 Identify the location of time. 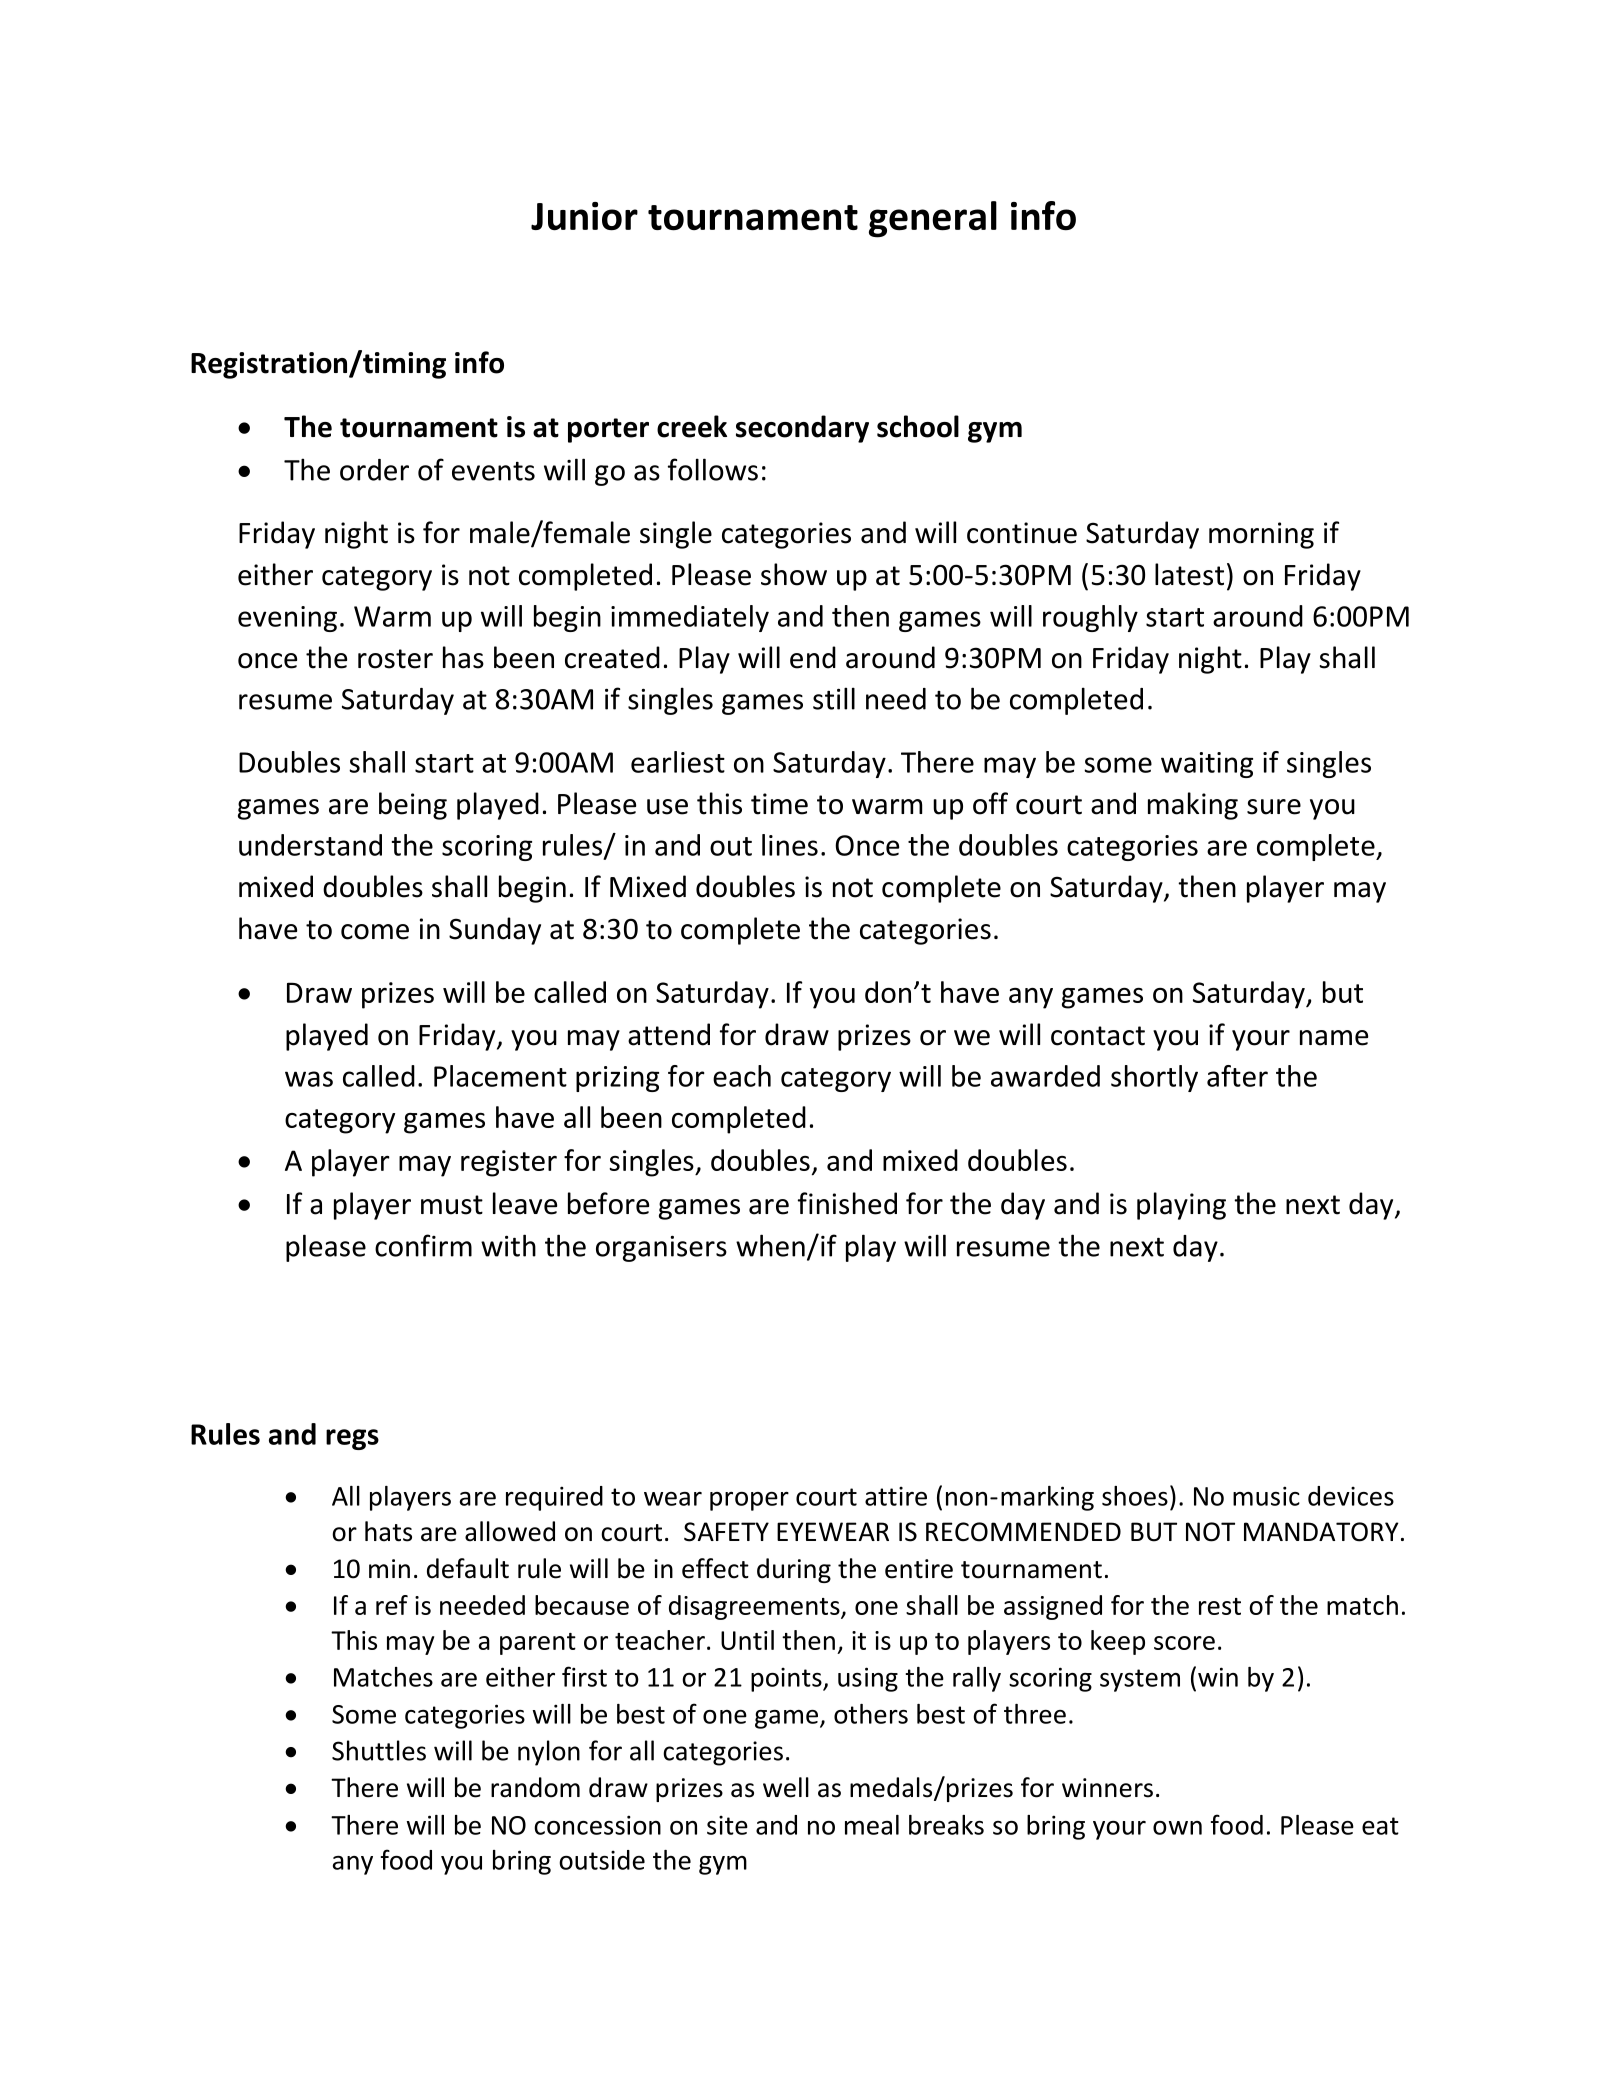
(779, 804).
